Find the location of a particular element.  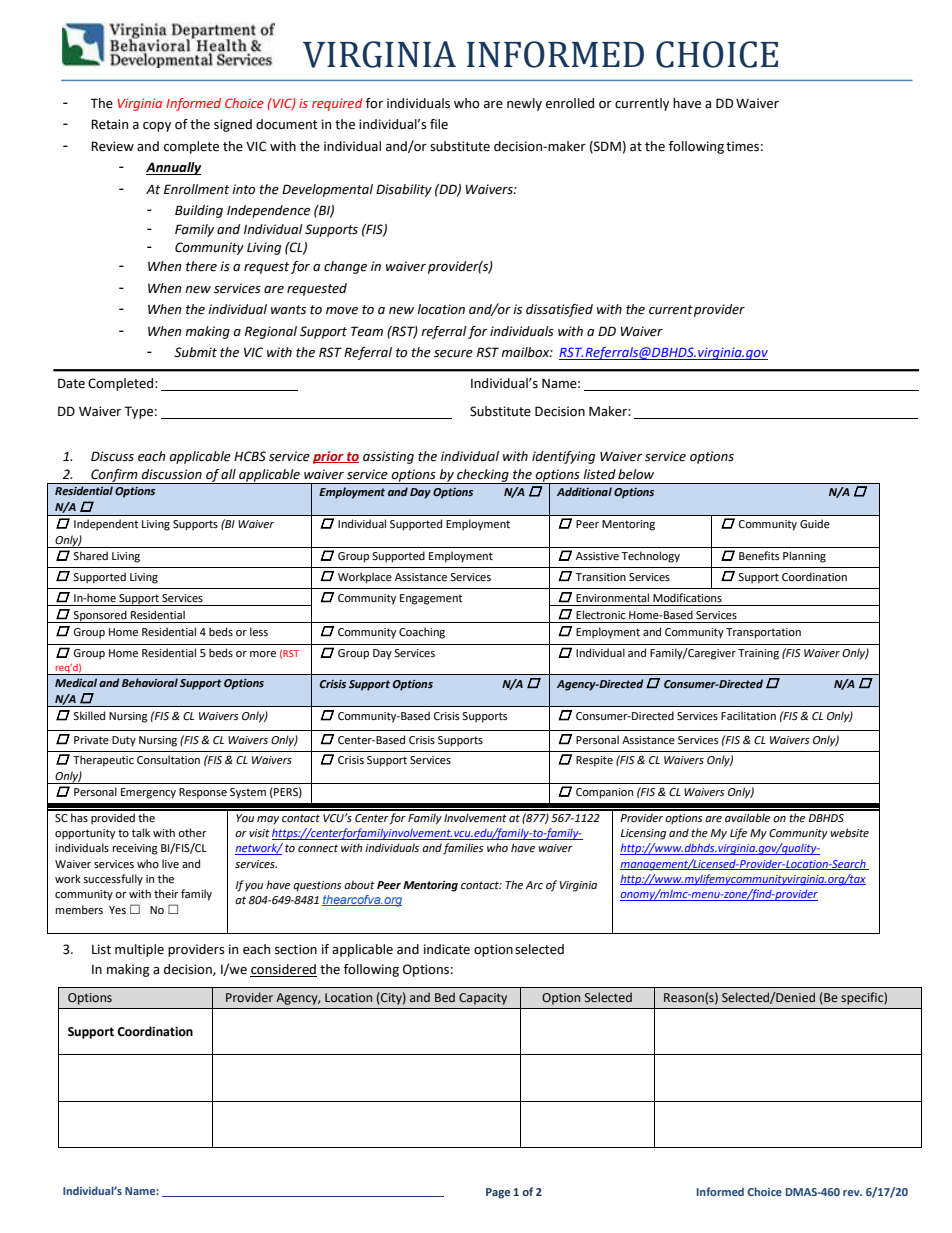

Page is located at coordinates (498, 1193).
